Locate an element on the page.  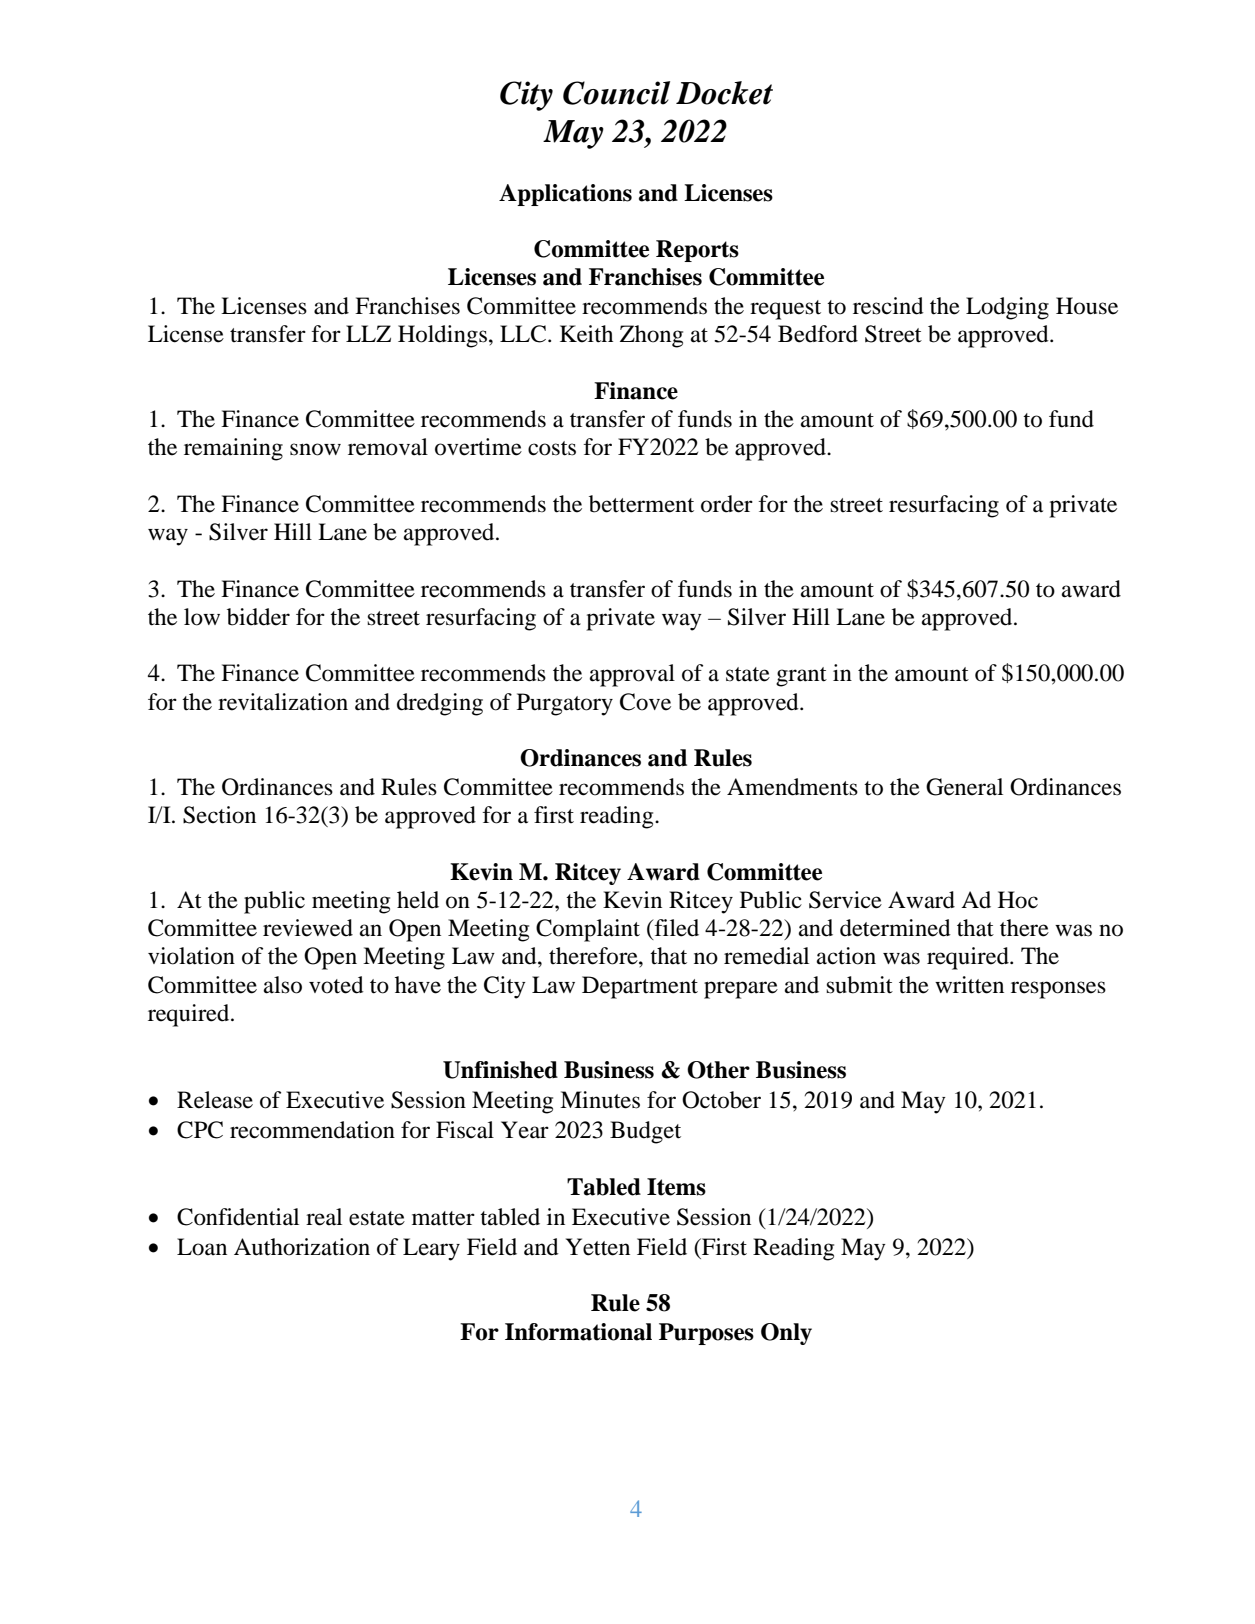
revitalization is located at coordinates (283, 702).
